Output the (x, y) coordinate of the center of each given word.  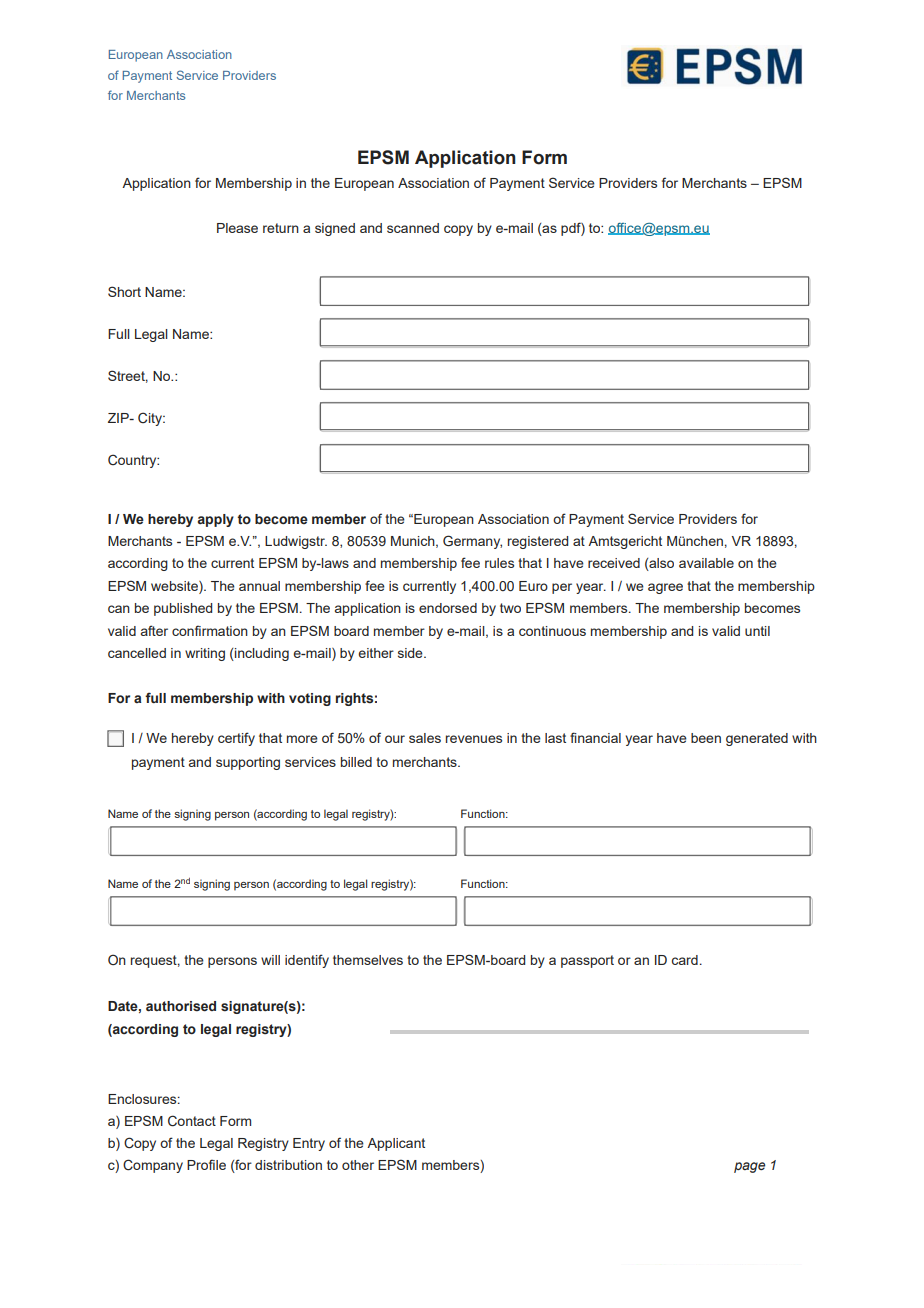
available (706, 563)
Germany (472, 542)
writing (205, 654)
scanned (413, 228)
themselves (368, 960)
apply (216, 520)
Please (237, 228)
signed (335, 229)
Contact (192, 1121)
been (706, 738)
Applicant (396, 1144)
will (270, 960)
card (685, 960)
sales (425, 738)
